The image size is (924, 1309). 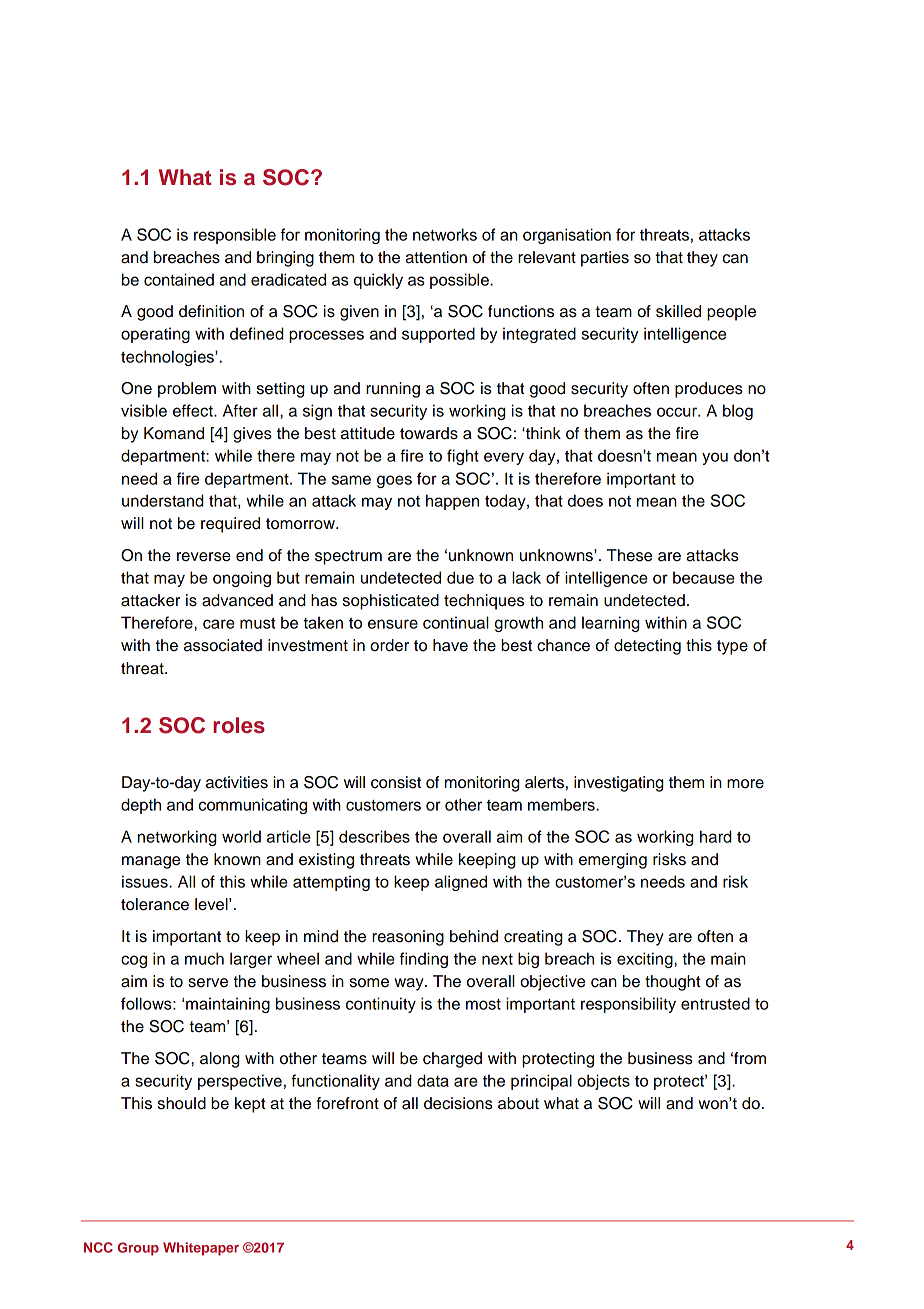 What do you see at coordinates (239, 725) in the screenshot?
I see `roles` at bounding box center [239, 725].
